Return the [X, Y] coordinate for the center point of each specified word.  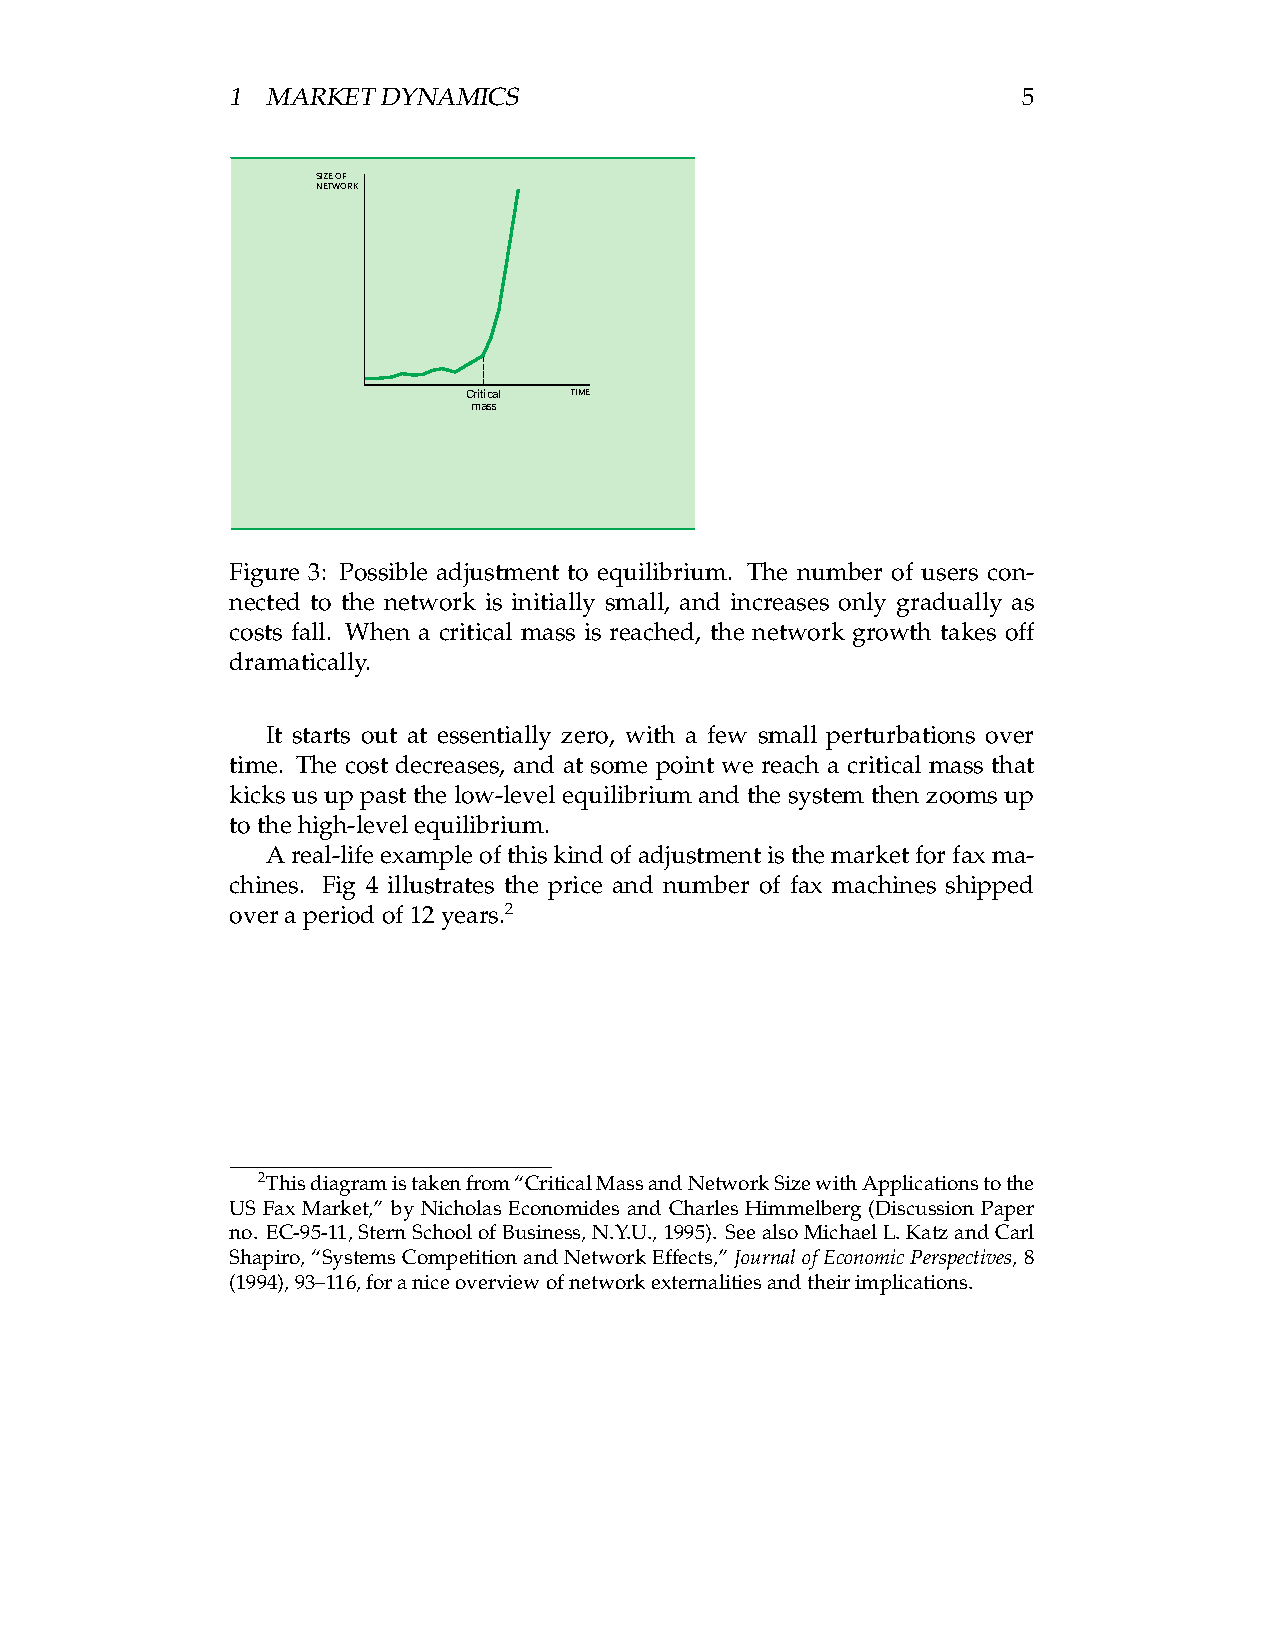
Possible [383, 571]
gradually [949, 604]
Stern [382, 1231]
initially [553, 604]
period [338, 917]
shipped [989, 887]
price [575, 888]
